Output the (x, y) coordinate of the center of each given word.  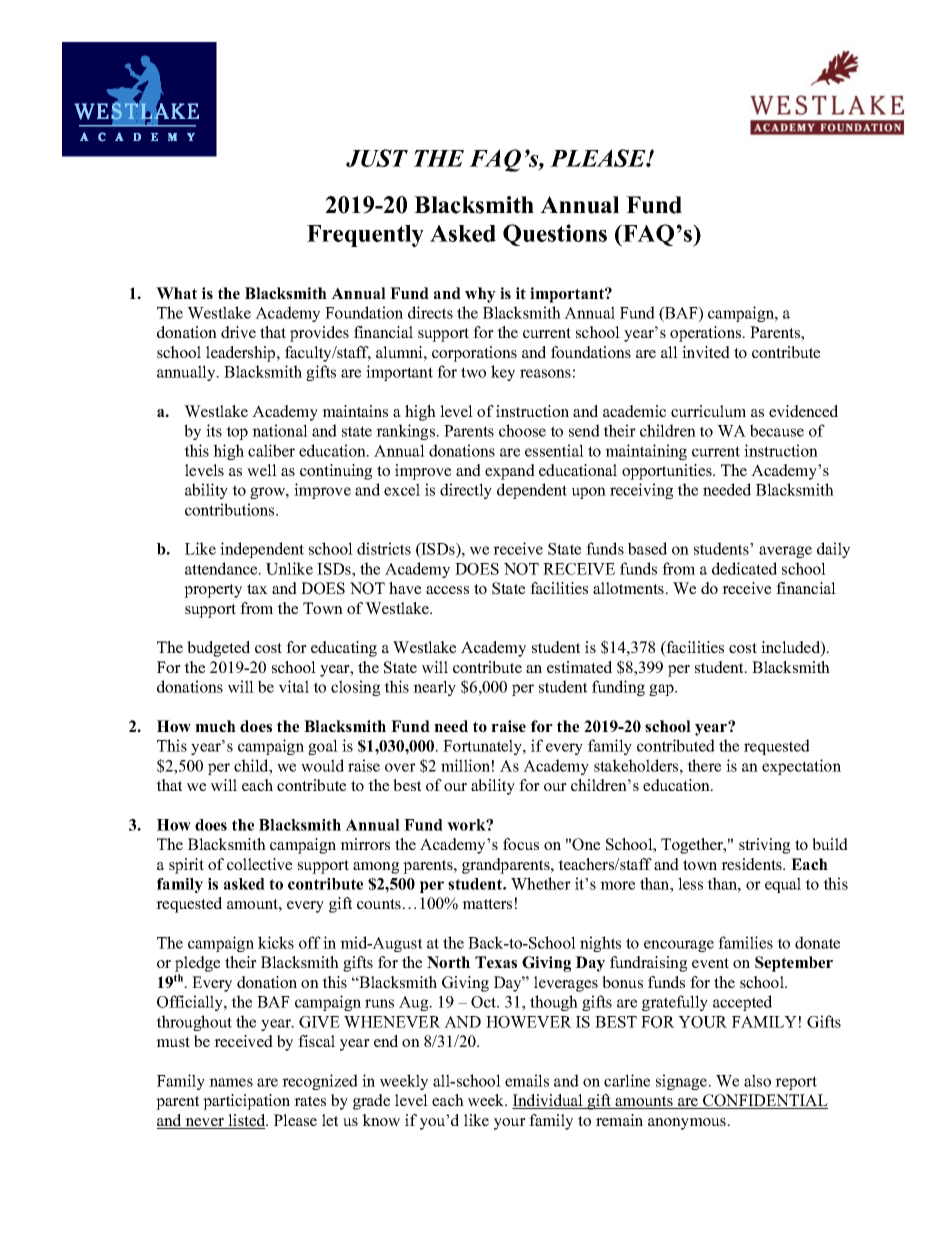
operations (707, 334)
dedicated (744, 568)
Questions (555, 235)
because (777, 430)
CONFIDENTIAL (764, 1101)
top (237, 433)
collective (259, 864)
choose (522, 430)
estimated (579, 667)
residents (752, 864)
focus (521, 844)
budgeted (218, 649)
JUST (377, 158)
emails (527, 1080)
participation (246, 1102)
